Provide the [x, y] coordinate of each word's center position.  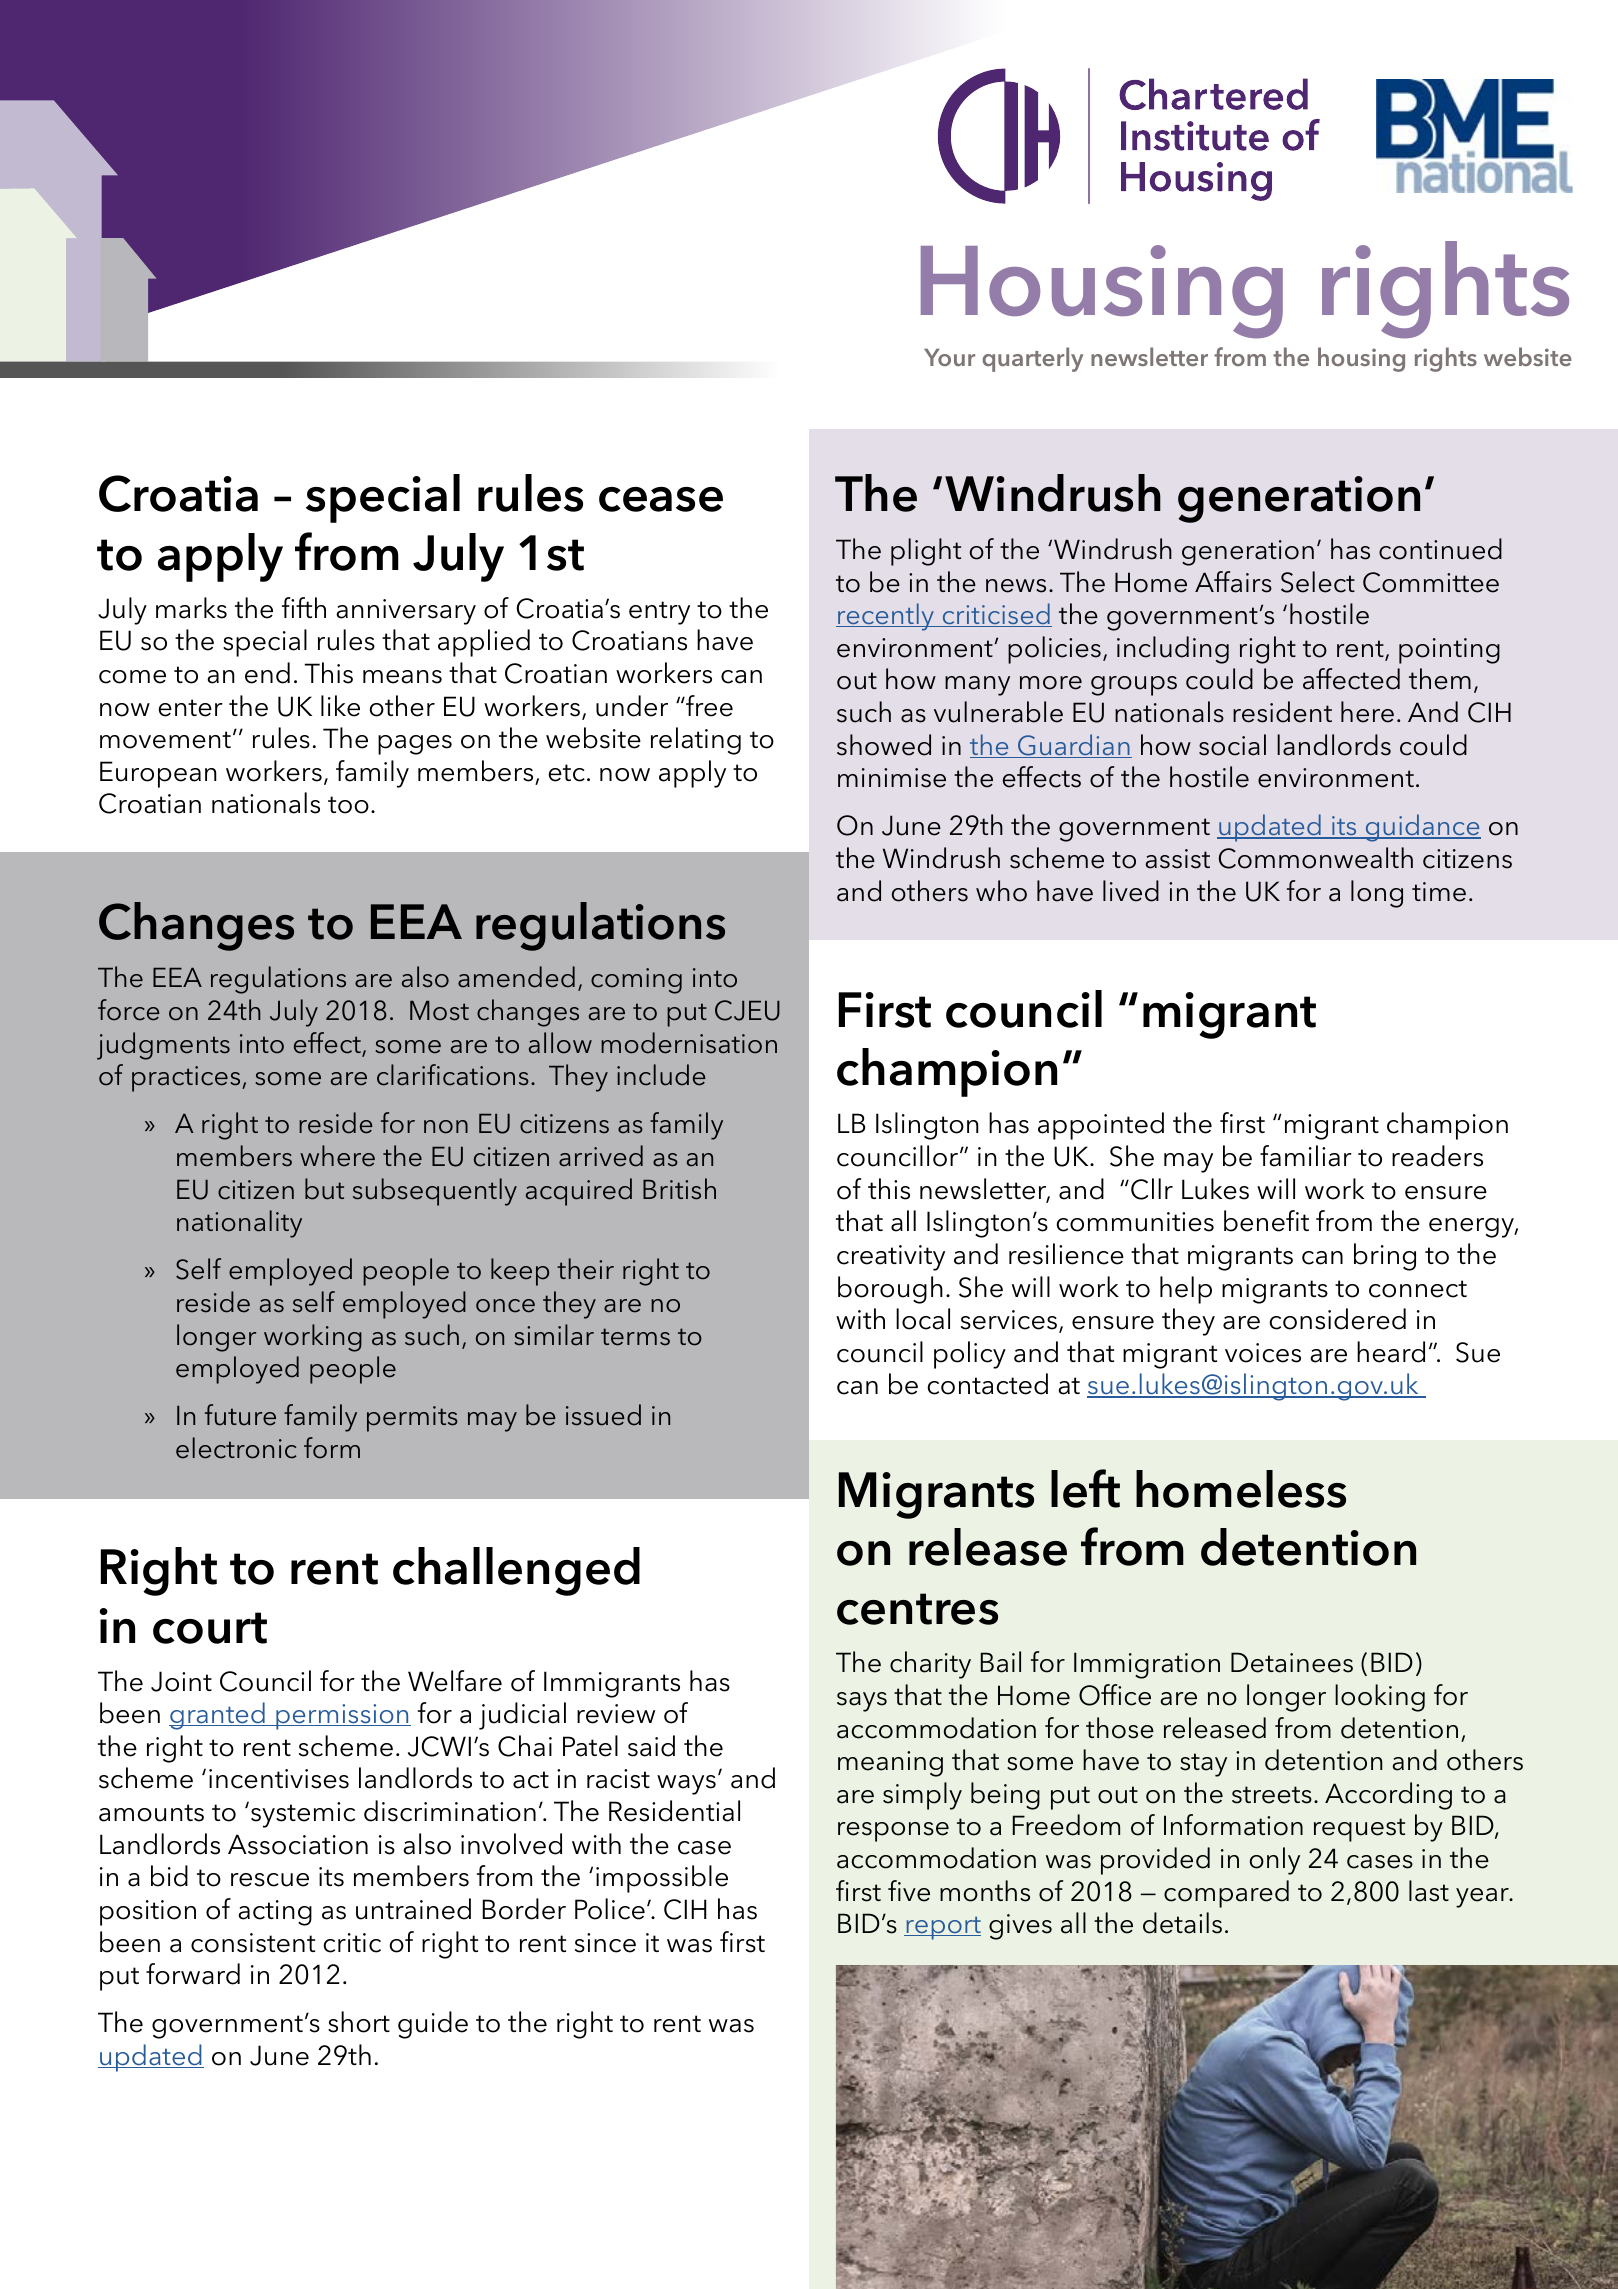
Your [949, 357]
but [324, 1189]
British [679, 1189]
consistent [253, 1943]
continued [1440, 549]
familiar [1306, 1156]
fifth [304, 607]
